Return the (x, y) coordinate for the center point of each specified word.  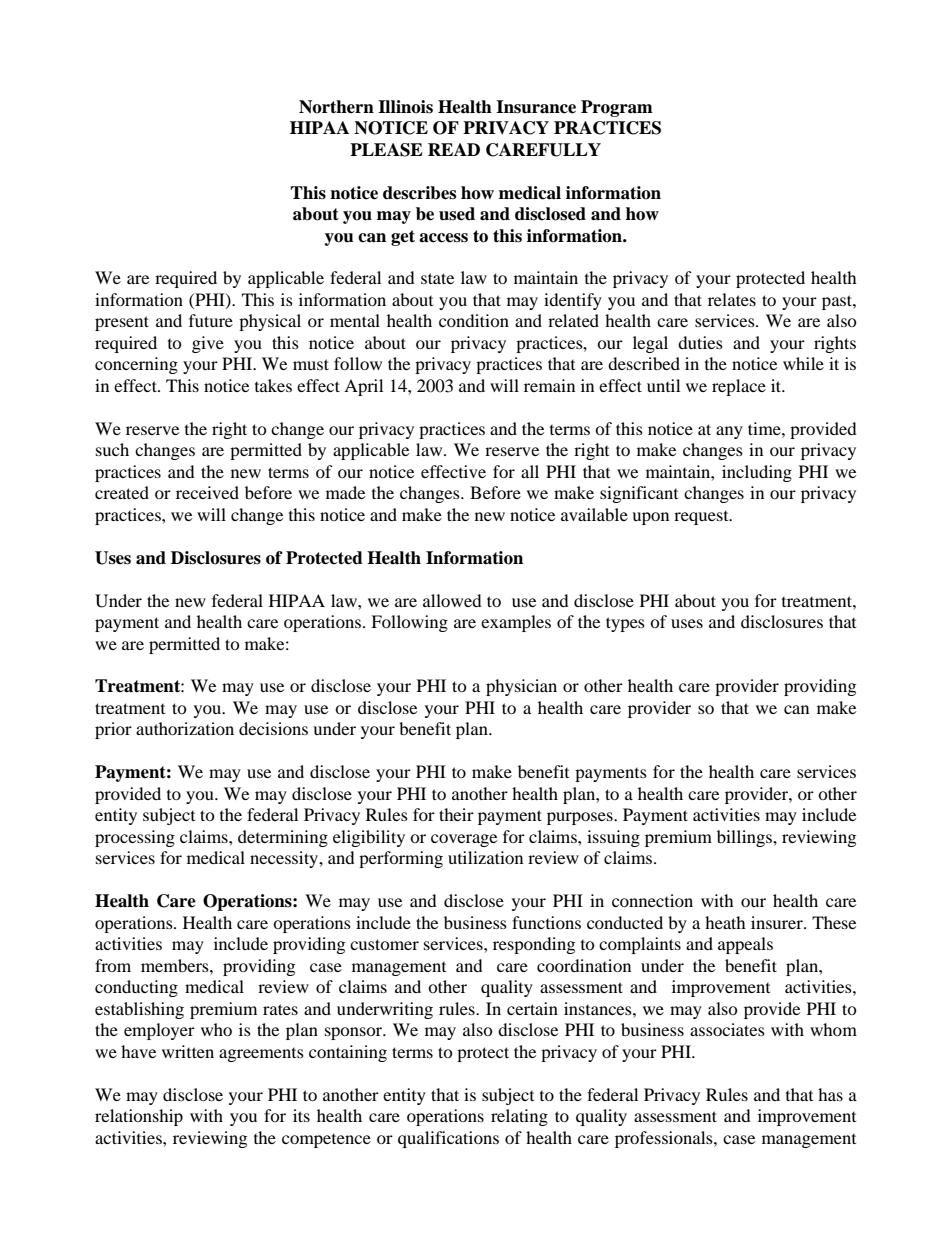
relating (519, 1117)
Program (617, 108)
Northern (336, 107)
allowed (452, 600)
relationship (139, 1117)
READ (454, 149)
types (625, 624)
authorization (185, 728)
